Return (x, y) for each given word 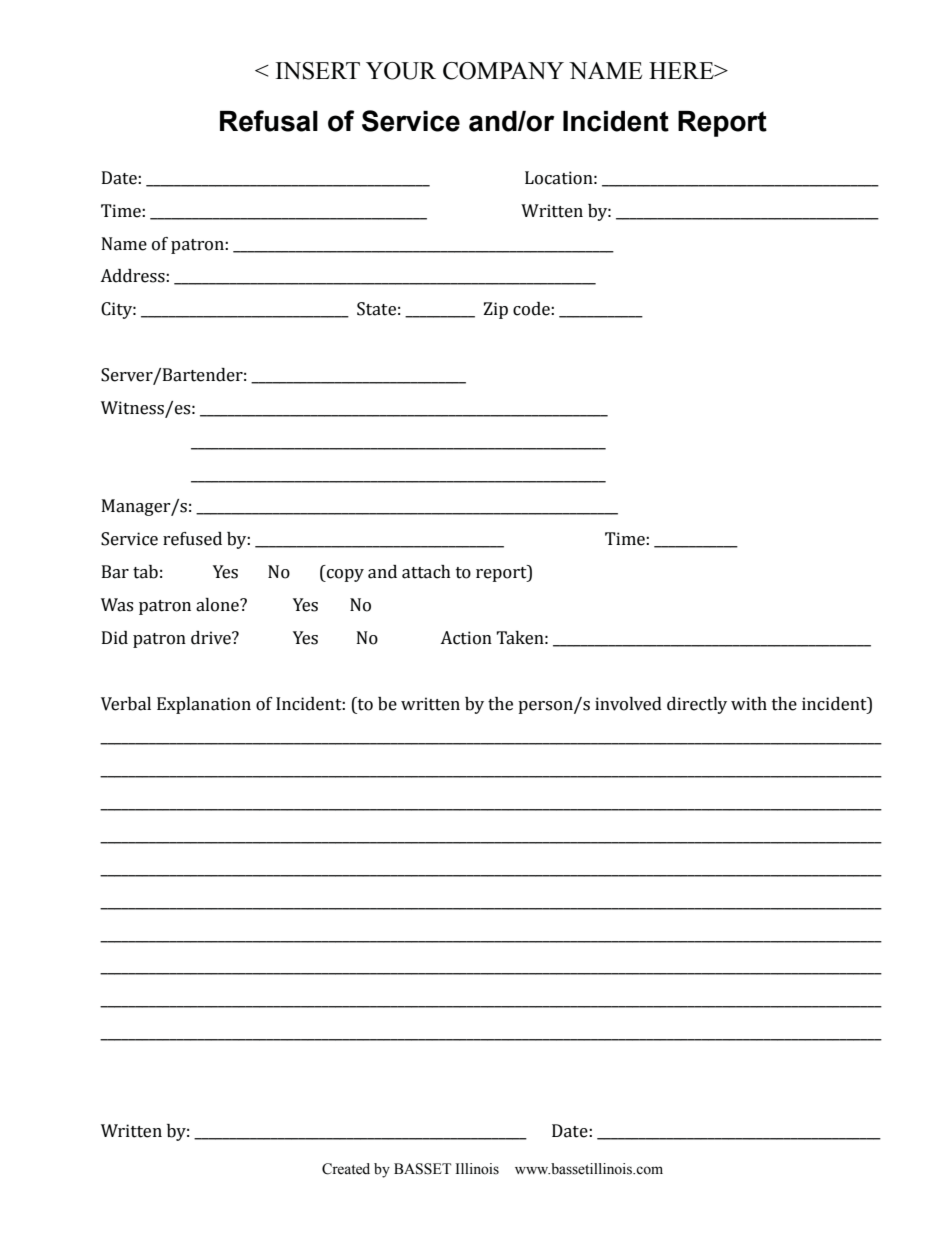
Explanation (204, 705)
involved (628, 704)
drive (212, 638)
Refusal (269, 121)
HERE (682, 70)
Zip (495, 310)
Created (346, 1169)
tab (145, 572)
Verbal (126, 704)
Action (466, 638)
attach (426, 572)
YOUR (401, 71)
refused (192, 539)
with (749, 704)
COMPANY (503, 71)
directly (697, 705)
